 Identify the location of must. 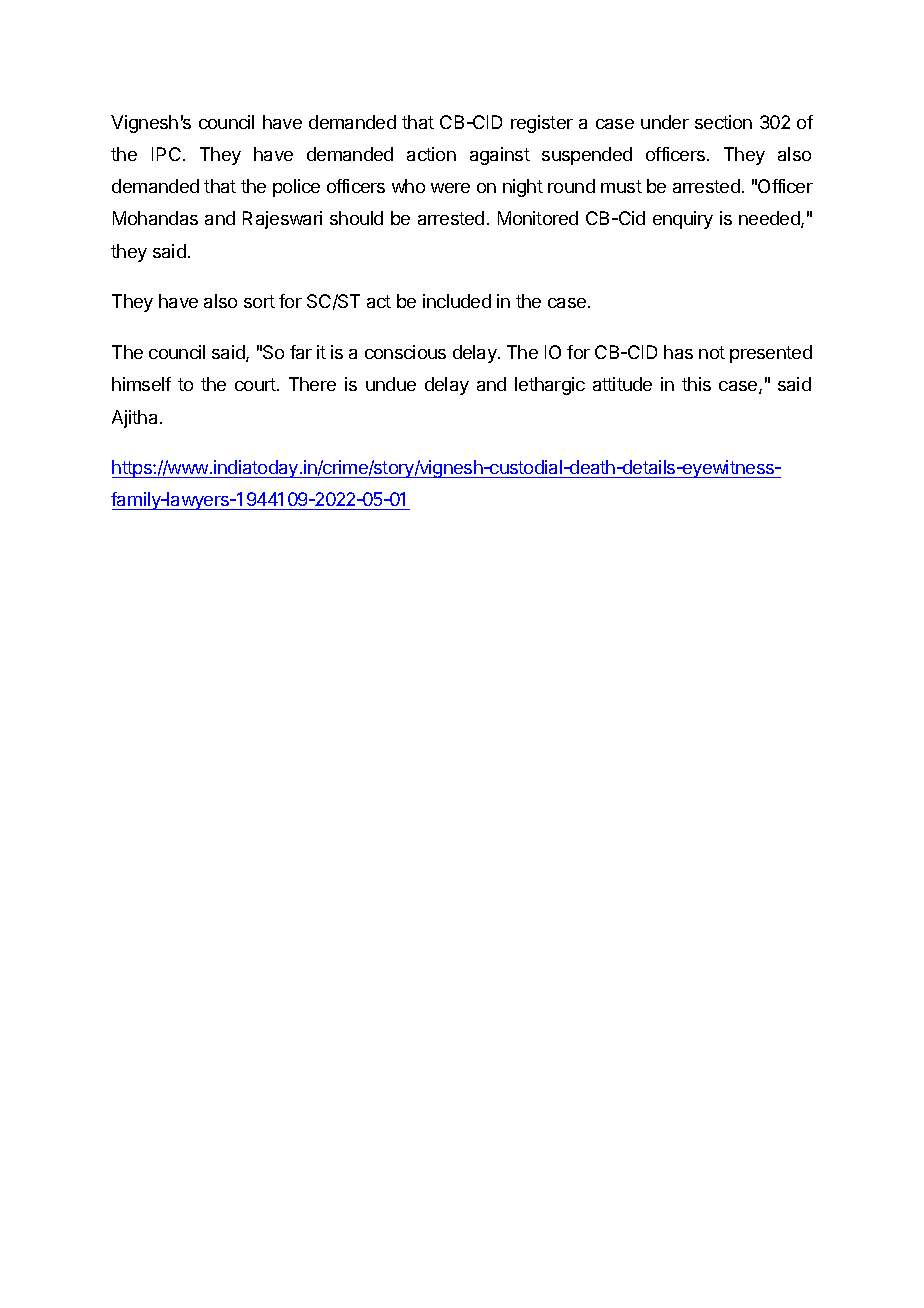
(621, 186).
